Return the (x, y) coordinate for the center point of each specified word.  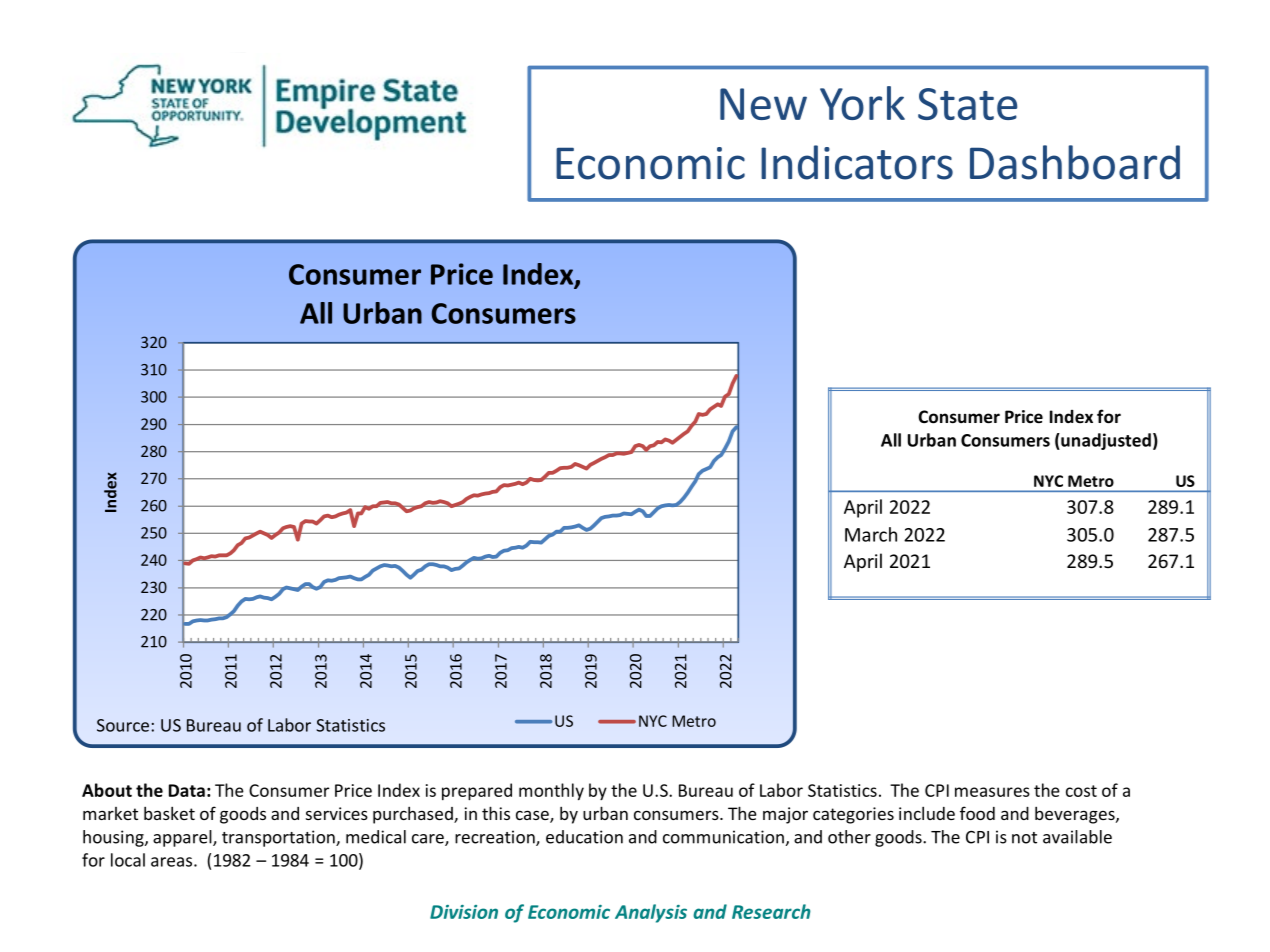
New (763, 104)
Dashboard (1075, 162)
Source (123, 725)
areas (173, 862)
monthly (551, 791)
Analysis (651, 913)
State (967, 104)
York (862, 103)
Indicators (857, 162)
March (871, 534)
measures (992, 792)
